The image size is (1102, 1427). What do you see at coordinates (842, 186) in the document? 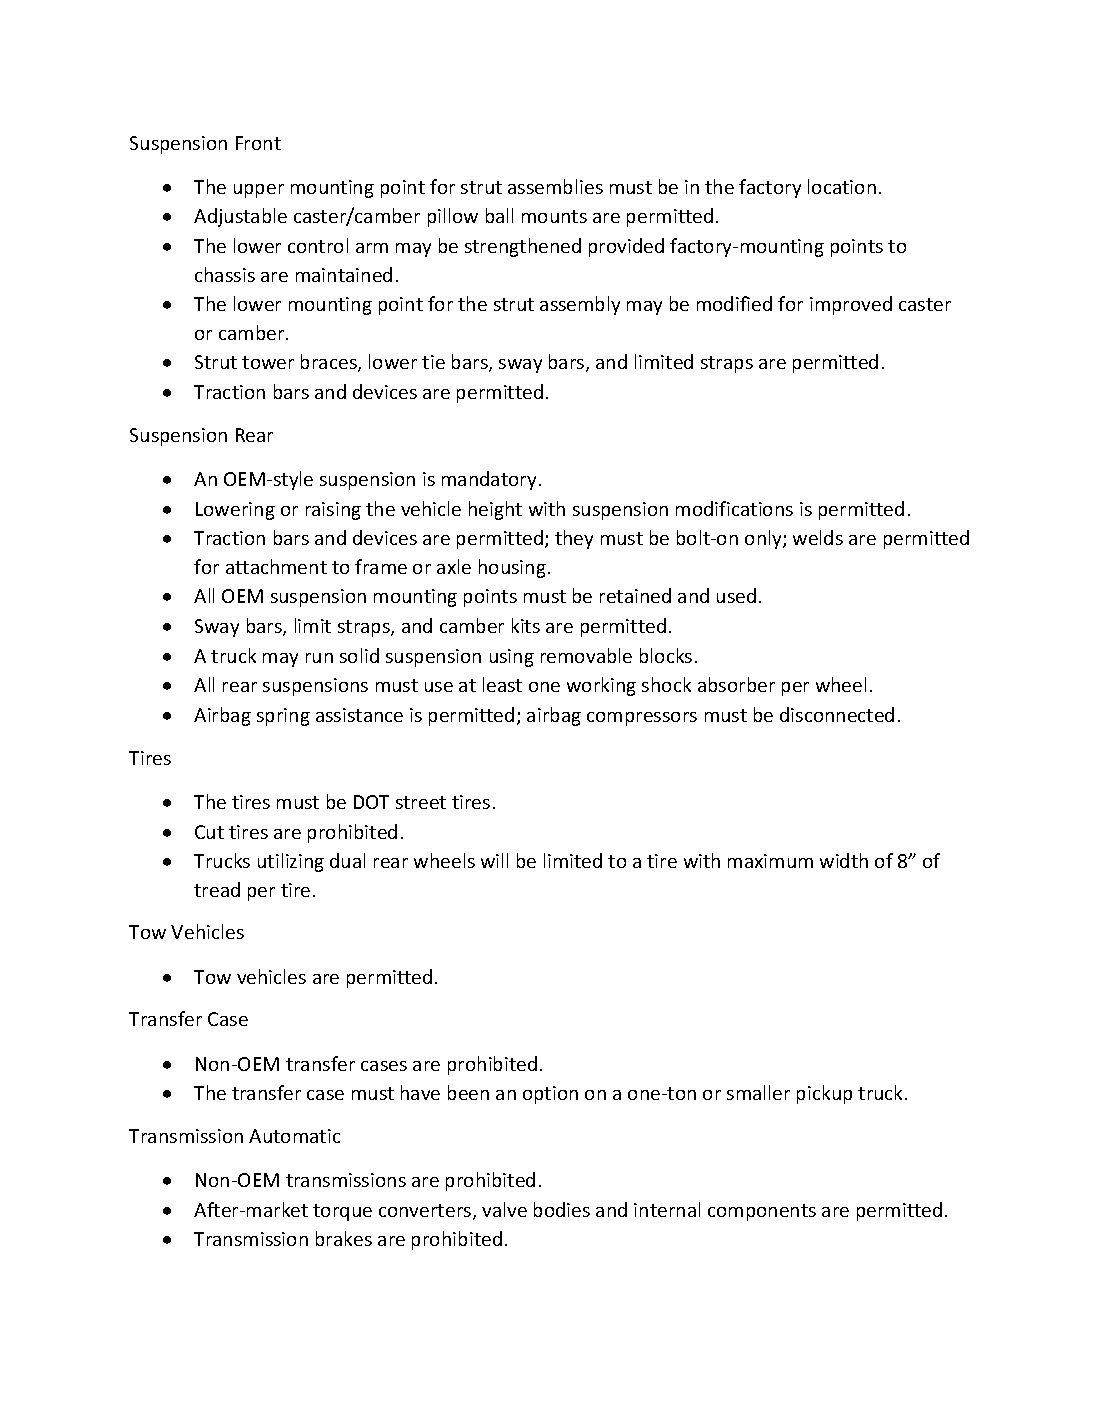
I see `location` at bounding box center [842, 186].
